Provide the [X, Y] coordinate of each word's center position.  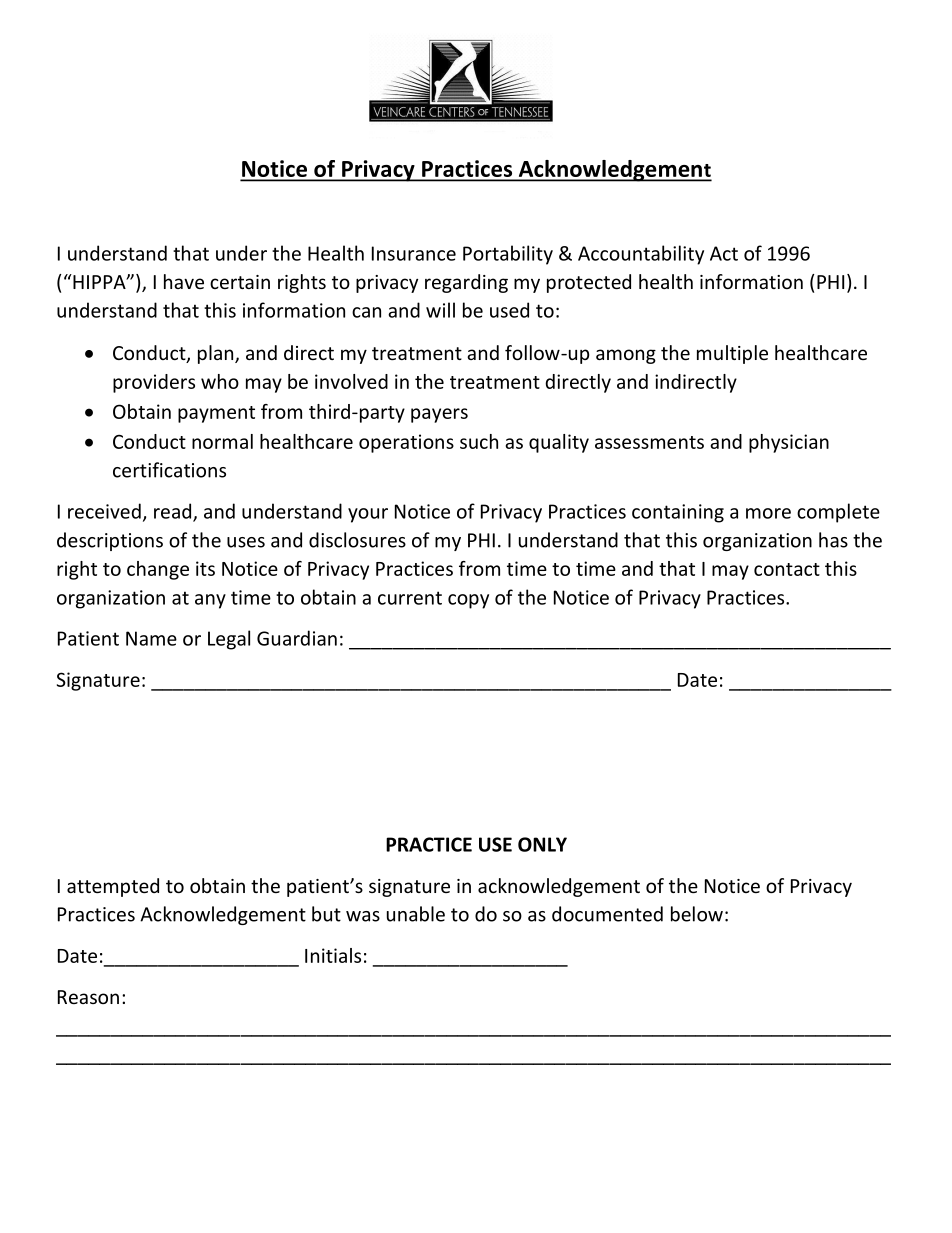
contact [787, 569]
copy [468, 601]
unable [416, 914]
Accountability [641, 255]
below [697, 914]
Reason [88, 997]
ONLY [542, 844]
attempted [113, 887]
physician [789, 443]
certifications [169, 470]
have [184, 281]
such [479, 441]
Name [151, 638]
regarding [466, 283]
